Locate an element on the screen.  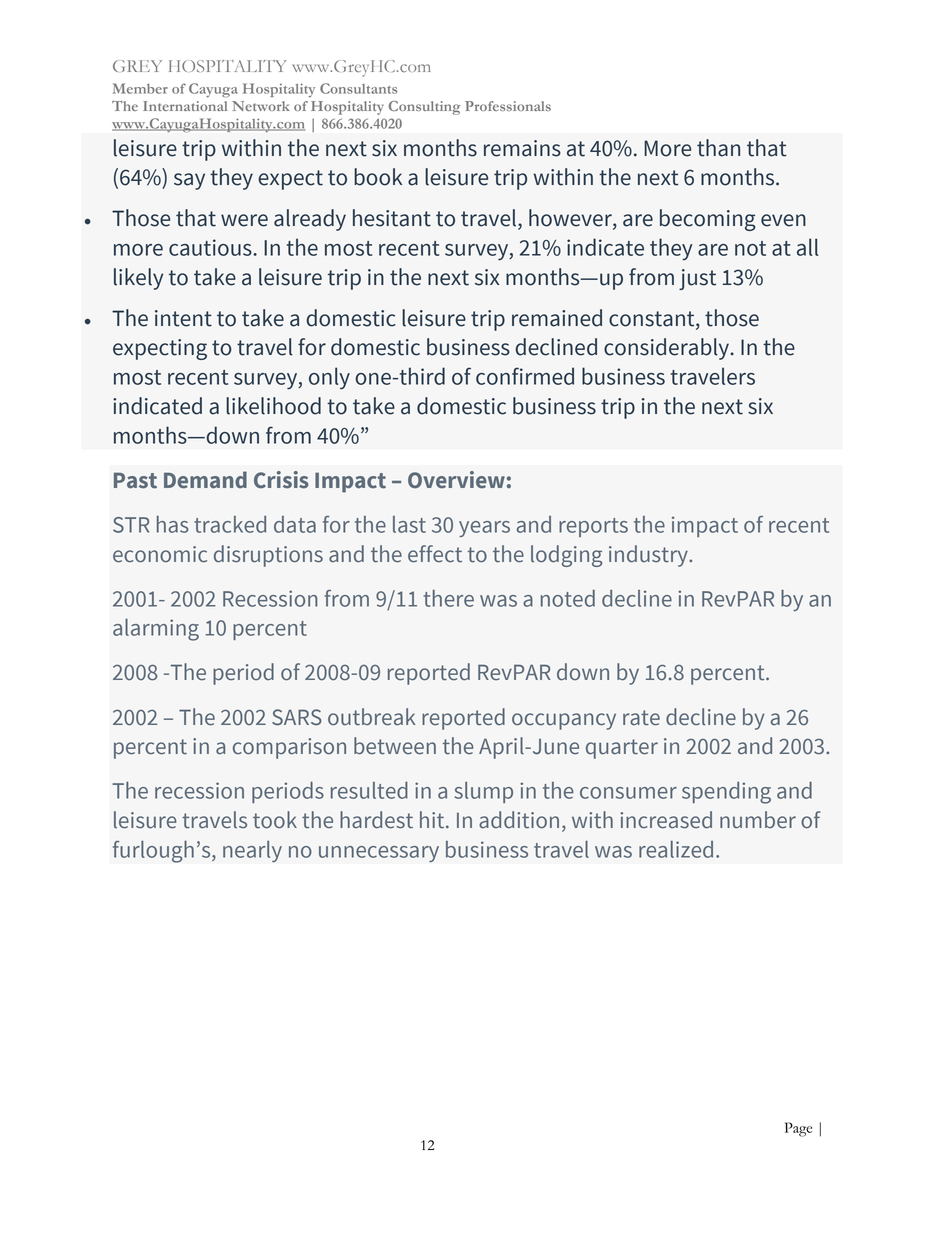
number is located at coordinates (758, 820).
